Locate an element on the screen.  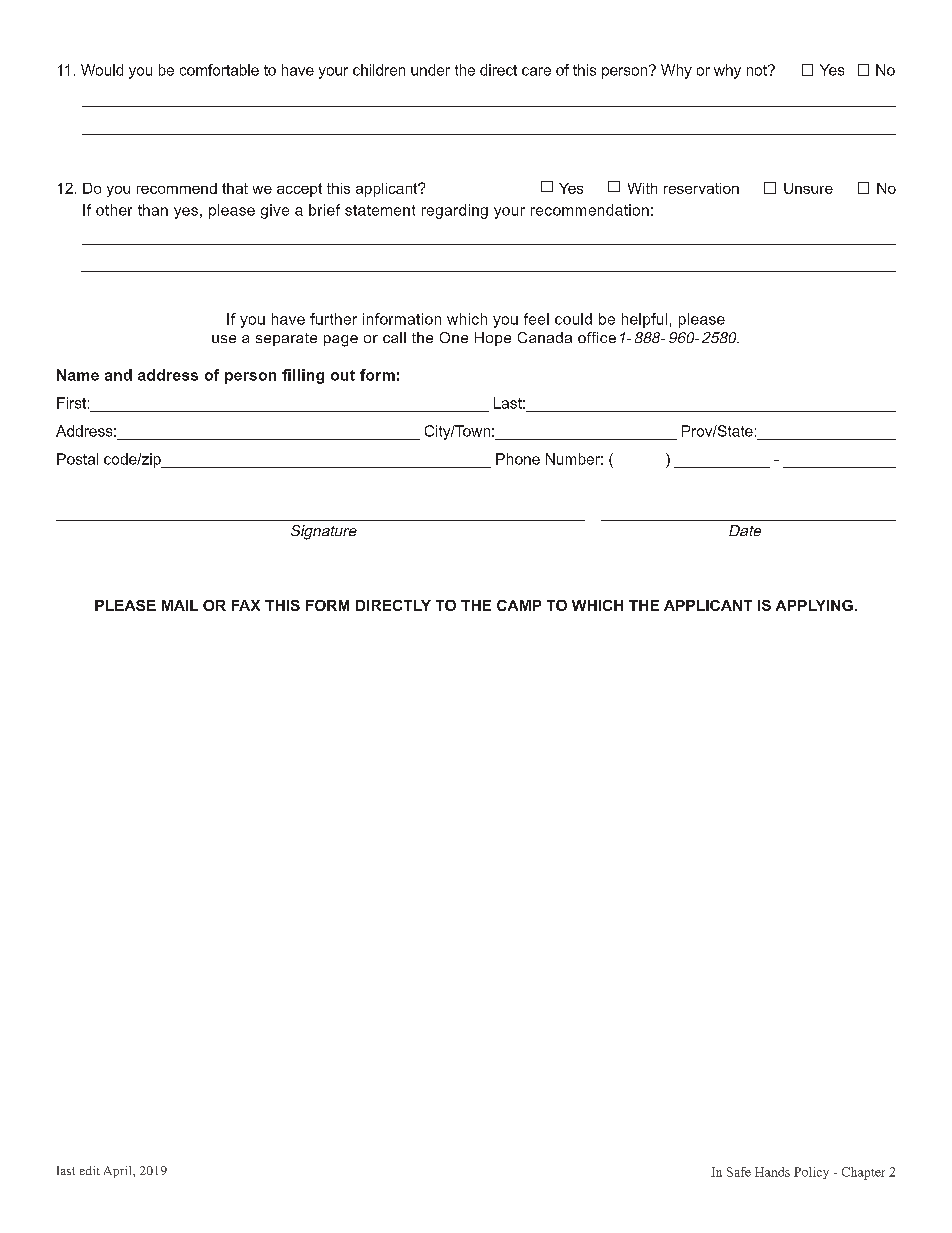
helpful is located at coordinates (644, 320).
